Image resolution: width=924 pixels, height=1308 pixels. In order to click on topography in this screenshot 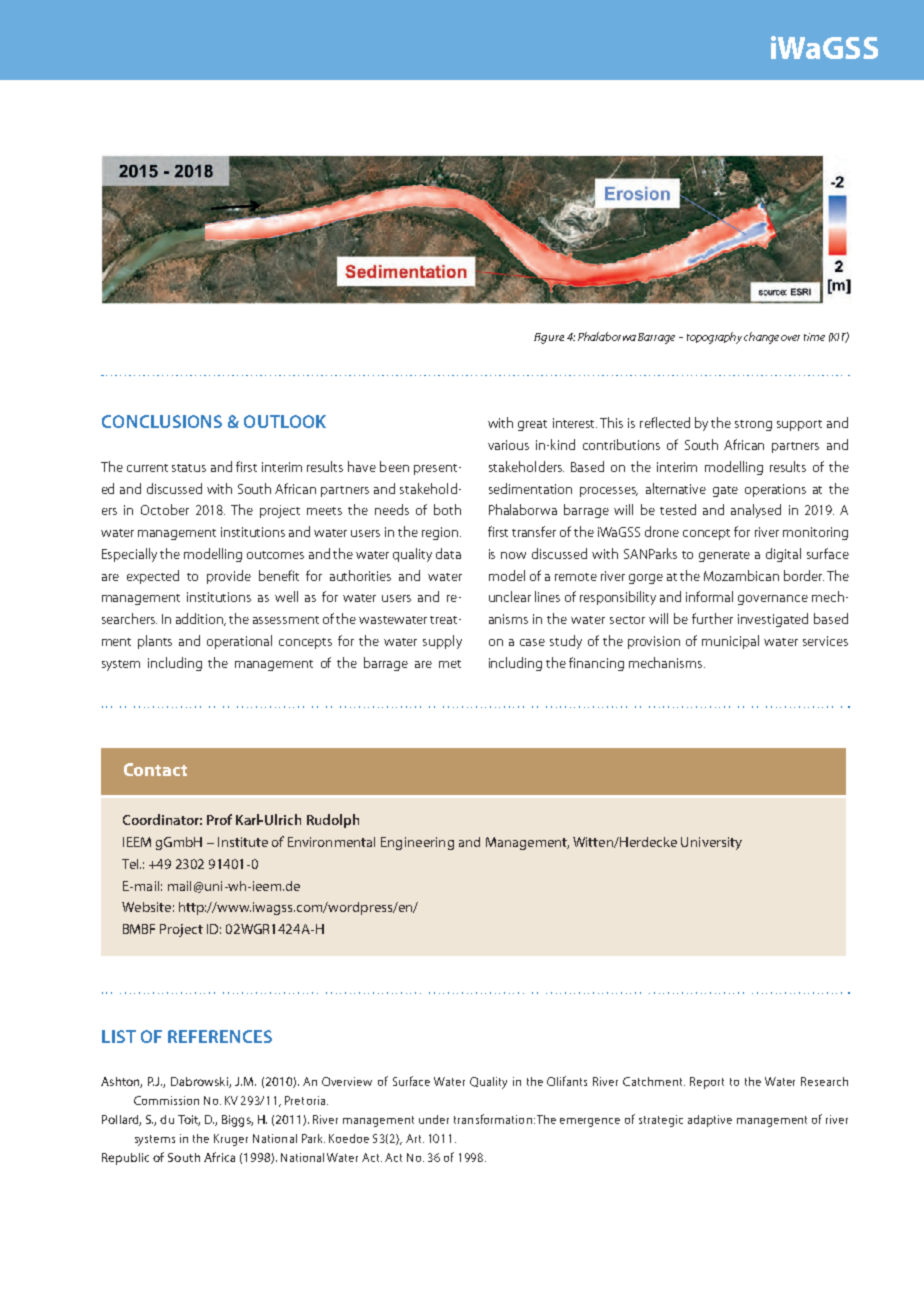, I will do `click(714, 338)`.
